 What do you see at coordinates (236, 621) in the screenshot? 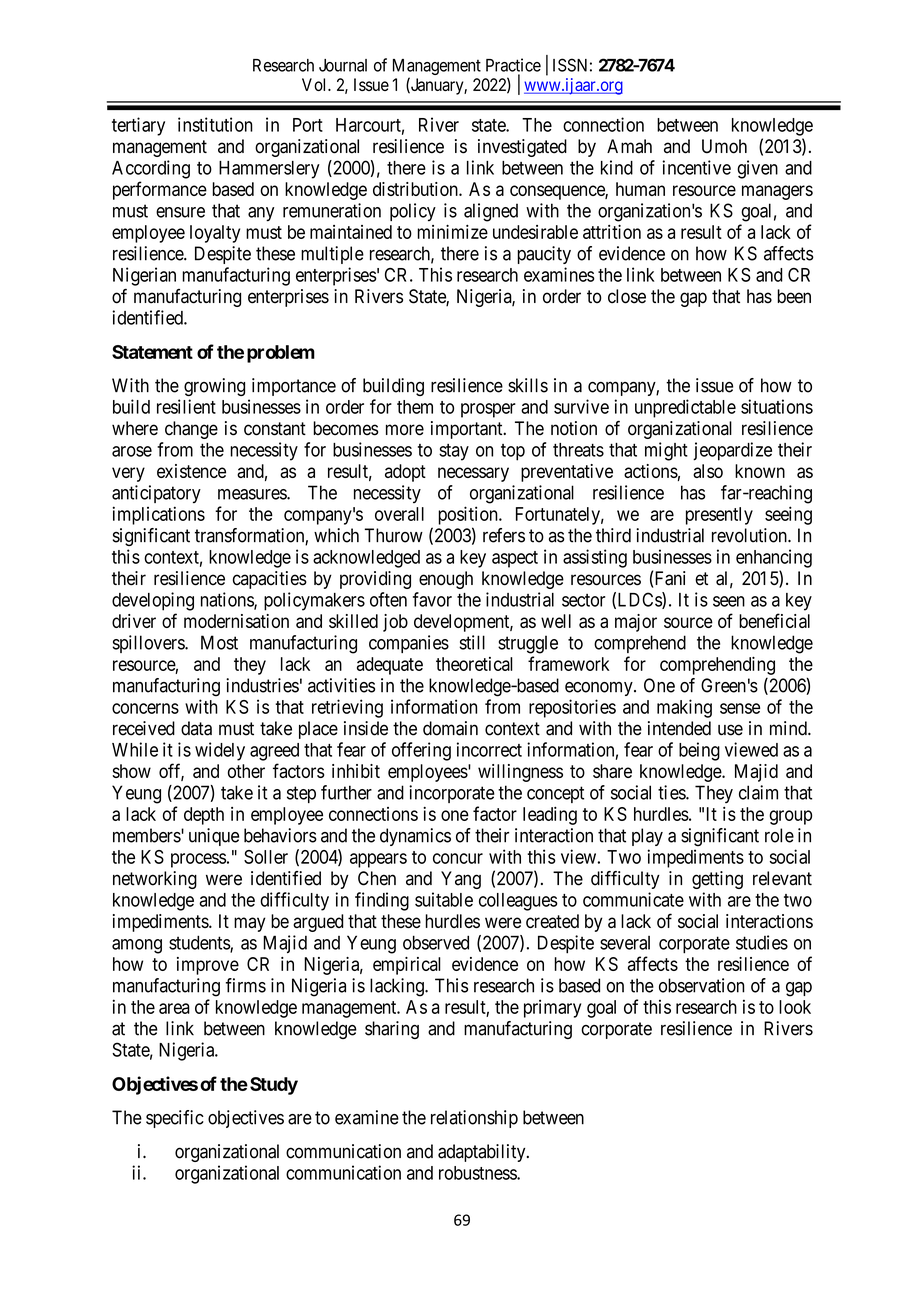
I see `modernisation` at bounding box center [236, 621].
